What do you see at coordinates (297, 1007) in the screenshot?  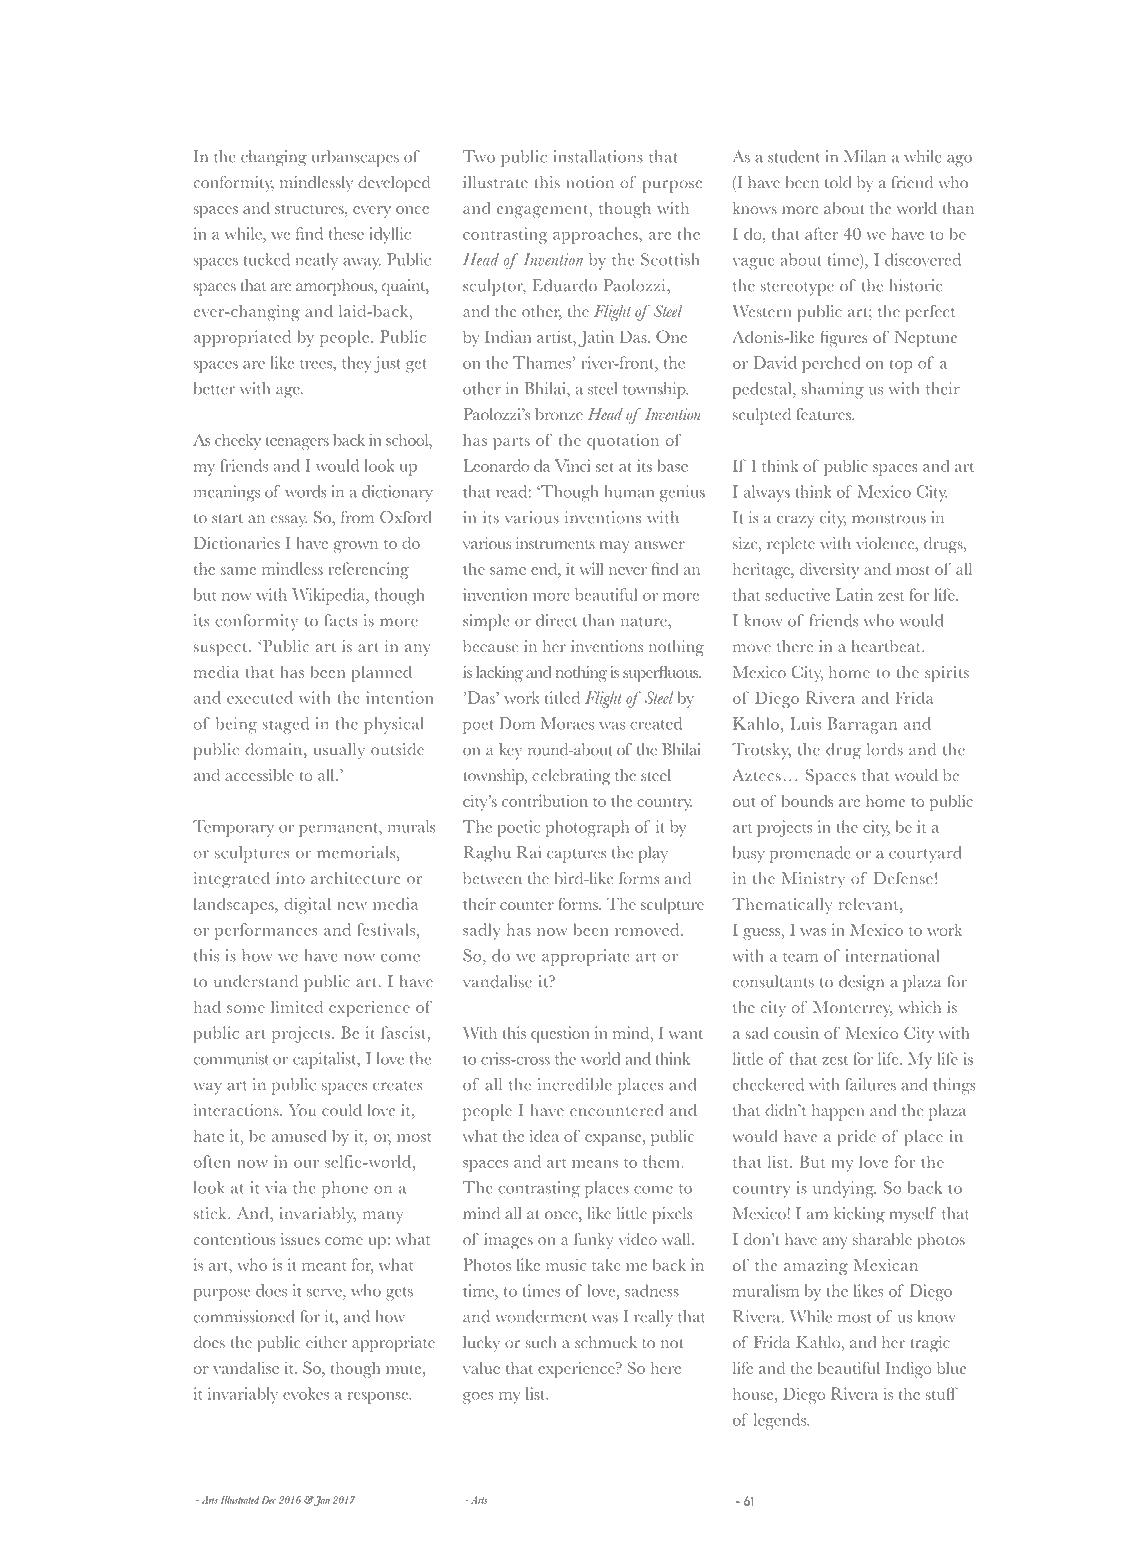 I see `limited` at bounding box center [297, 1007].
